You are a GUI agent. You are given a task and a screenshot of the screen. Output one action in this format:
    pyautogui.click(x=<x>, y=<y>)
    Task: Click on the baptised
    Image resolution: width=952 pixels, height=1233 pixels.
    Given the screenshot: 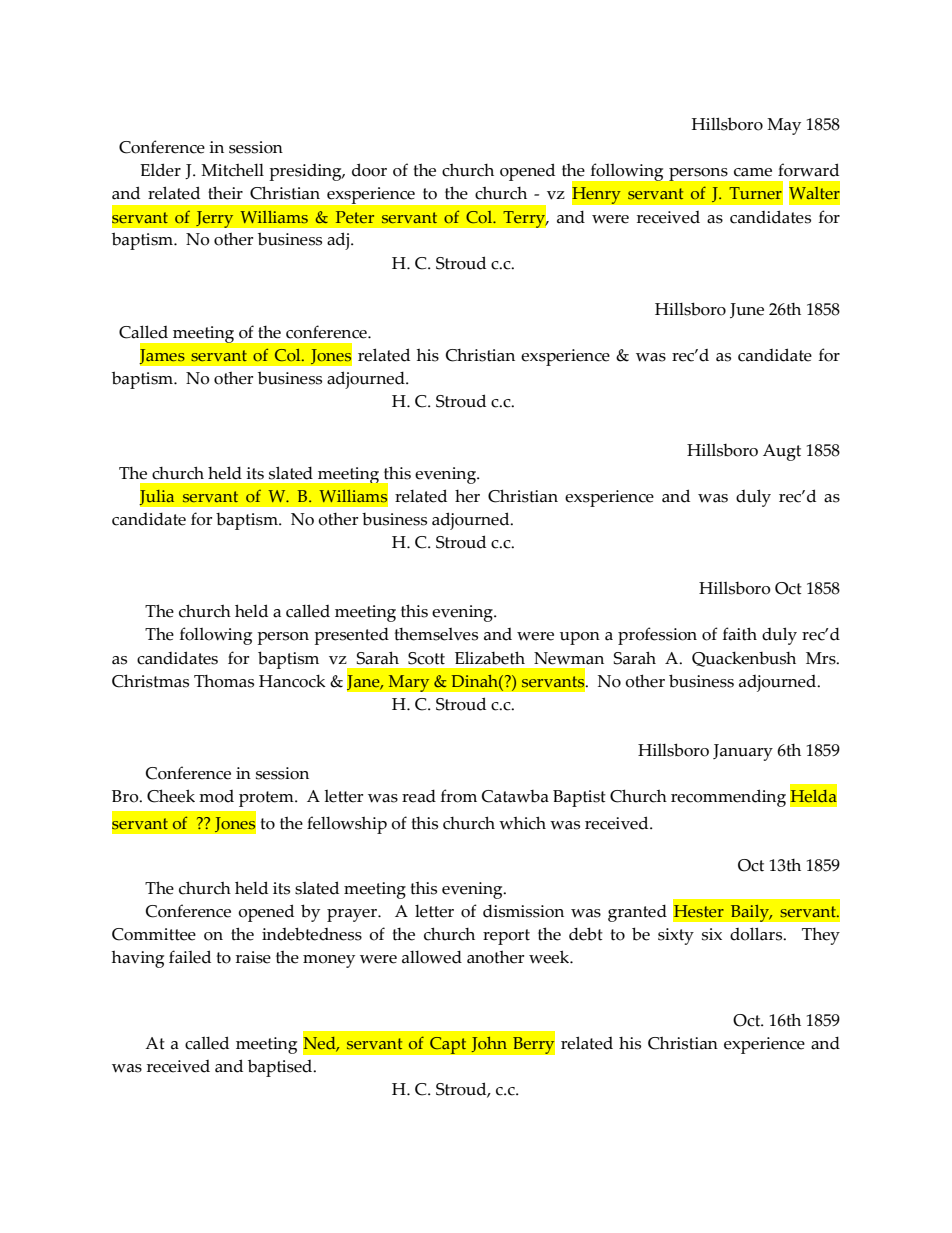 What is the action you would take?
    pyautogui.click(x=281, y=1068)
